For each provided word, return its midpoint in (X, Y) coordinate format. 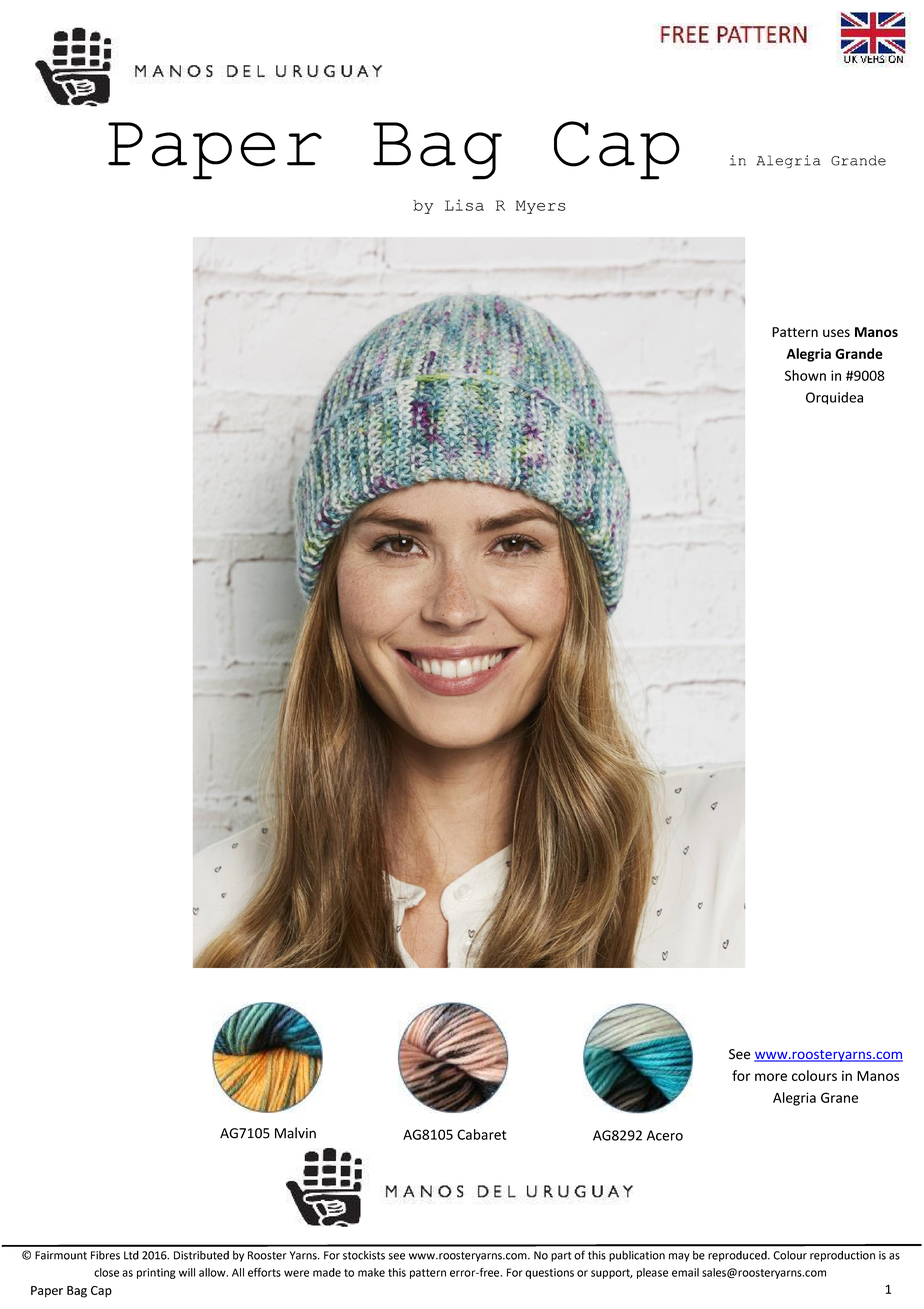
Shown (805, 375)
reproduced (738, 1256)
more (771, 1077)
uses (836, 333)
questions (549, 1273)
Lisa (464, 205)
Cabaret (481, 1134)
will (187, 1272)
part (561, 1257)
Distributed (201, 1255)
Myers (541, 207)
